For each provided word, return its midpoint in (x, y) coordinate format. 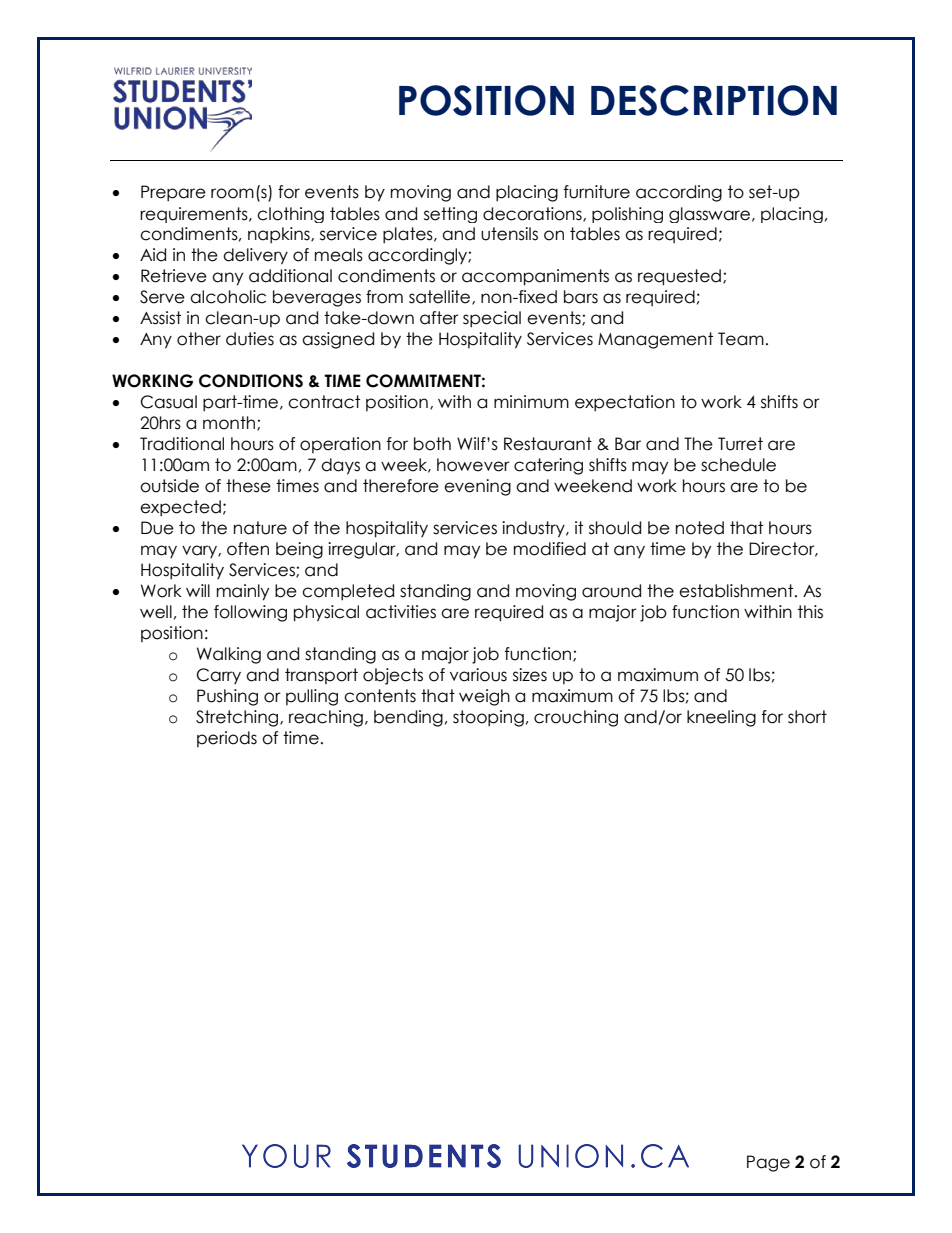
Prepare (173, 193)
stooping (488, 718)
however (473, 465)
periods (227, 739)
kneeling (721, 718)
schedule (738, 465)
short (807, 717)
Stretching (238, 718)
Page (768, 1163)
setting (450, 215)
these (248, 486)
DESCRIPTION (714, 100)
